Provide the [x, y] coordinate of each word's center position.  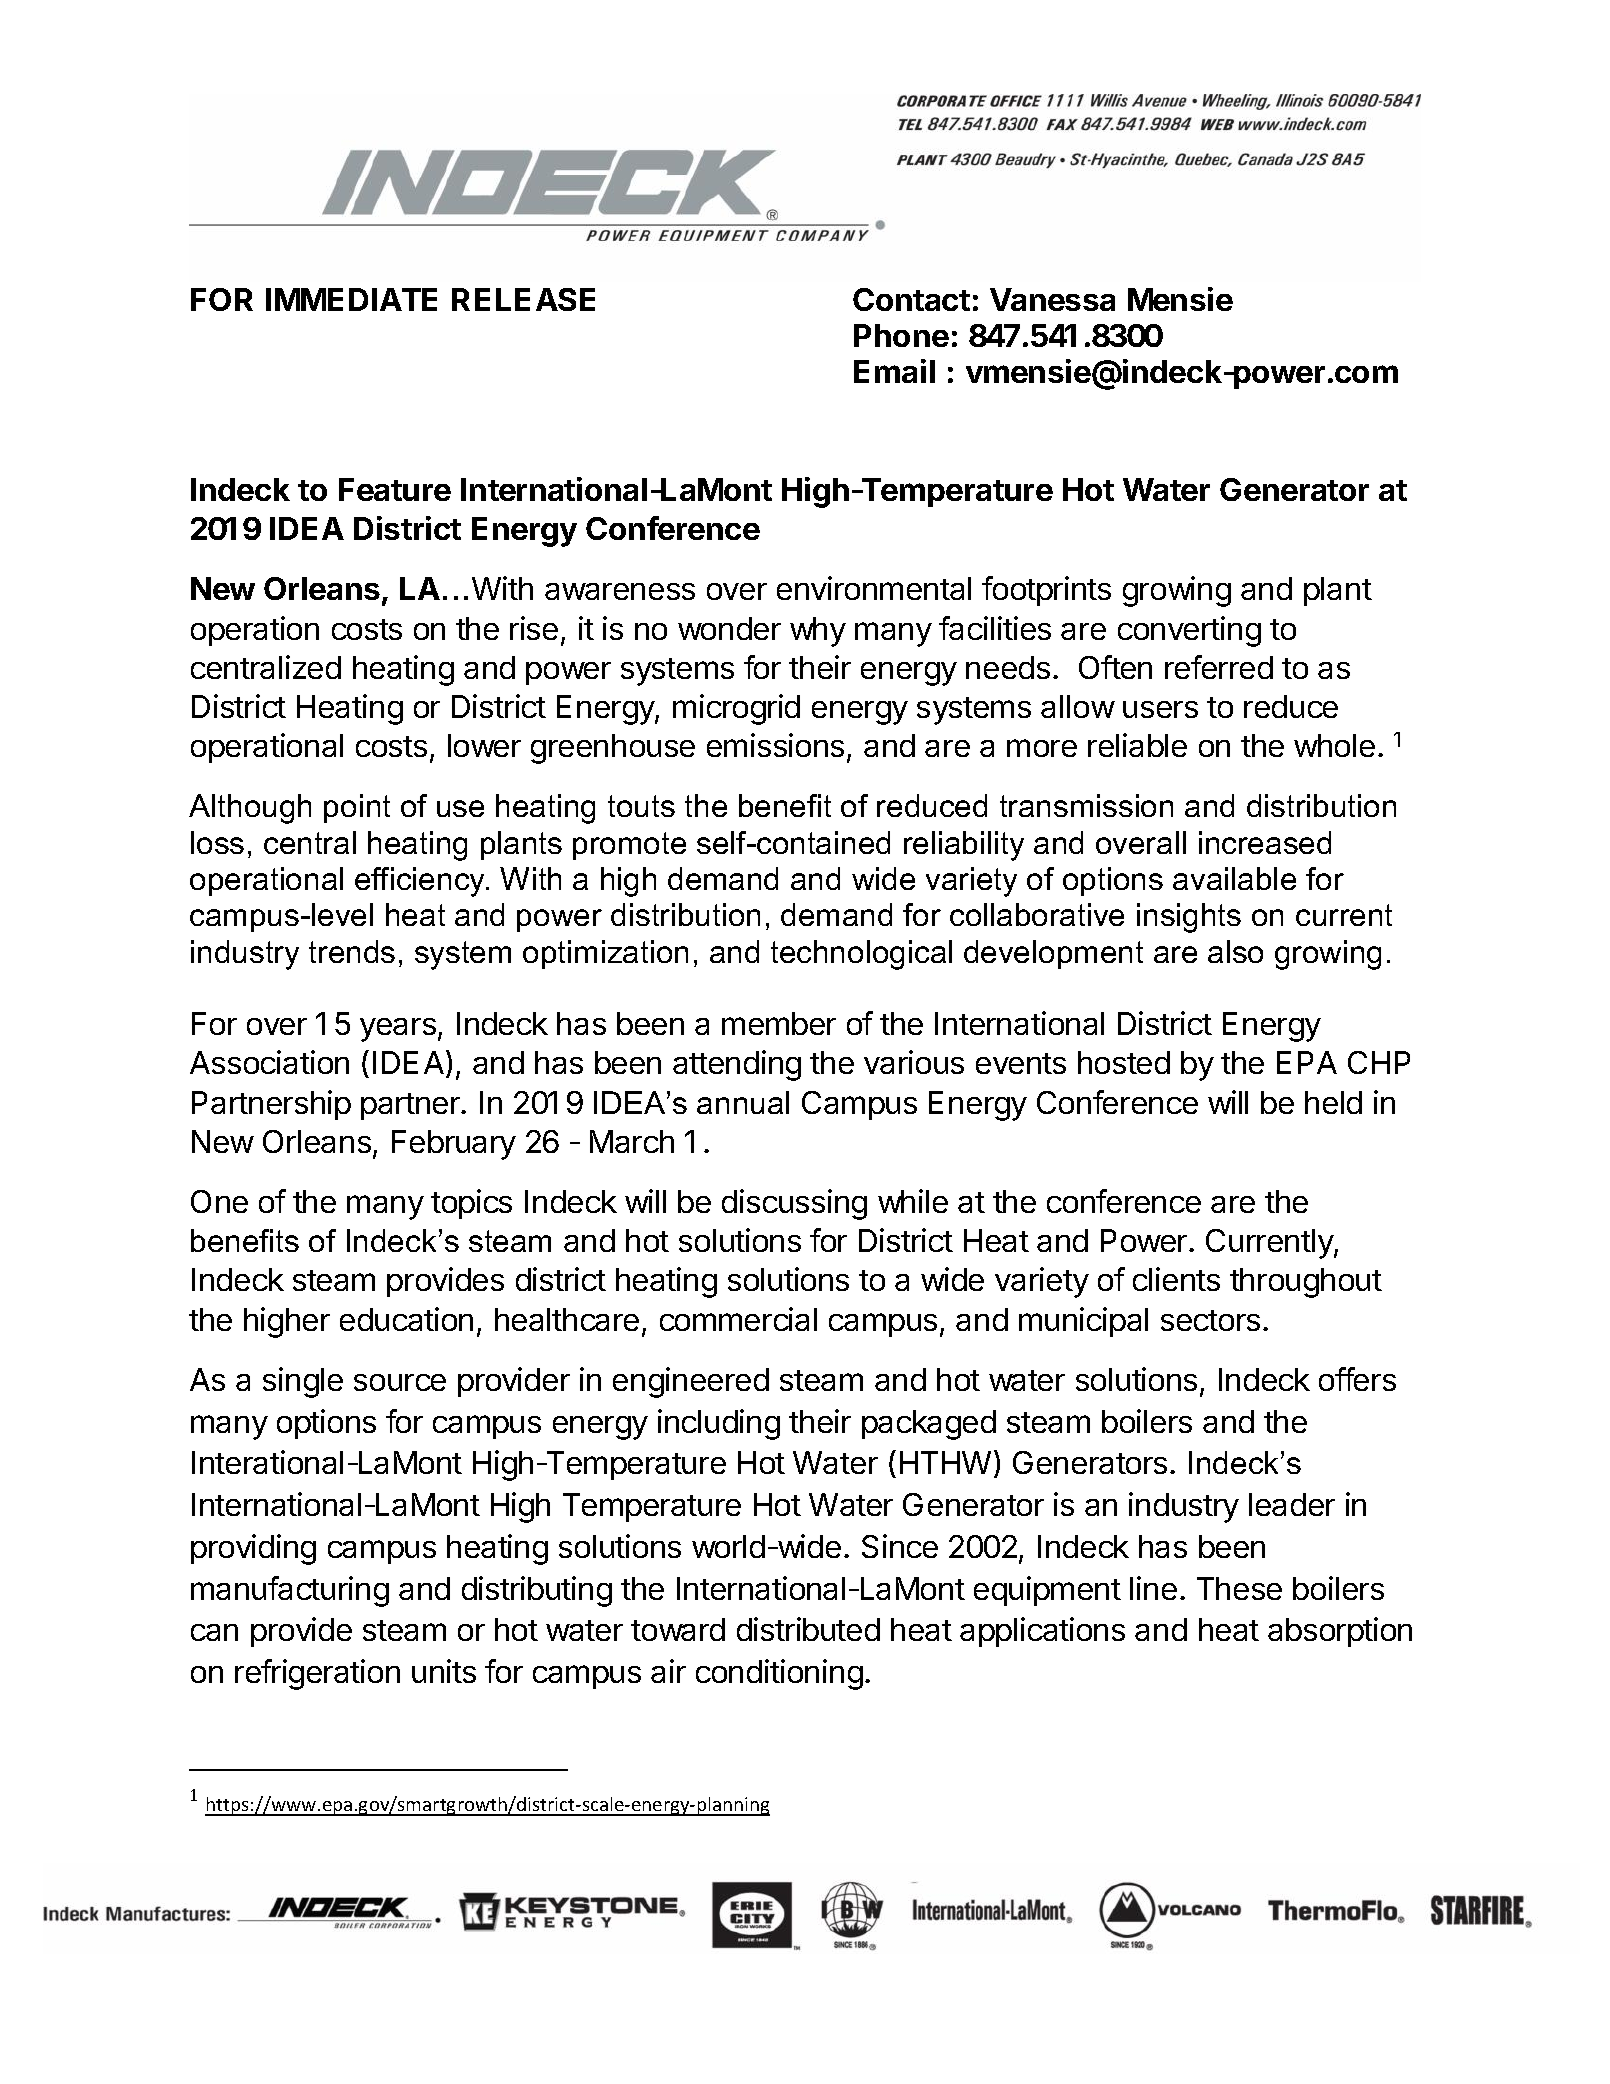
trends [352, 951]
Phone [901, 335]
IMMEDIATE [351, 299]
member [779, 1023]
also [1235, 951]
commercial [738, 1319]
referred [1219, 667]
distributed [808, 1629]
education [406, 1319]
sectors [1210, 1320]
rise [534, 628]
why [818, 632]
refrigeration [317, 1674]
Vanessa [1052, 299]
